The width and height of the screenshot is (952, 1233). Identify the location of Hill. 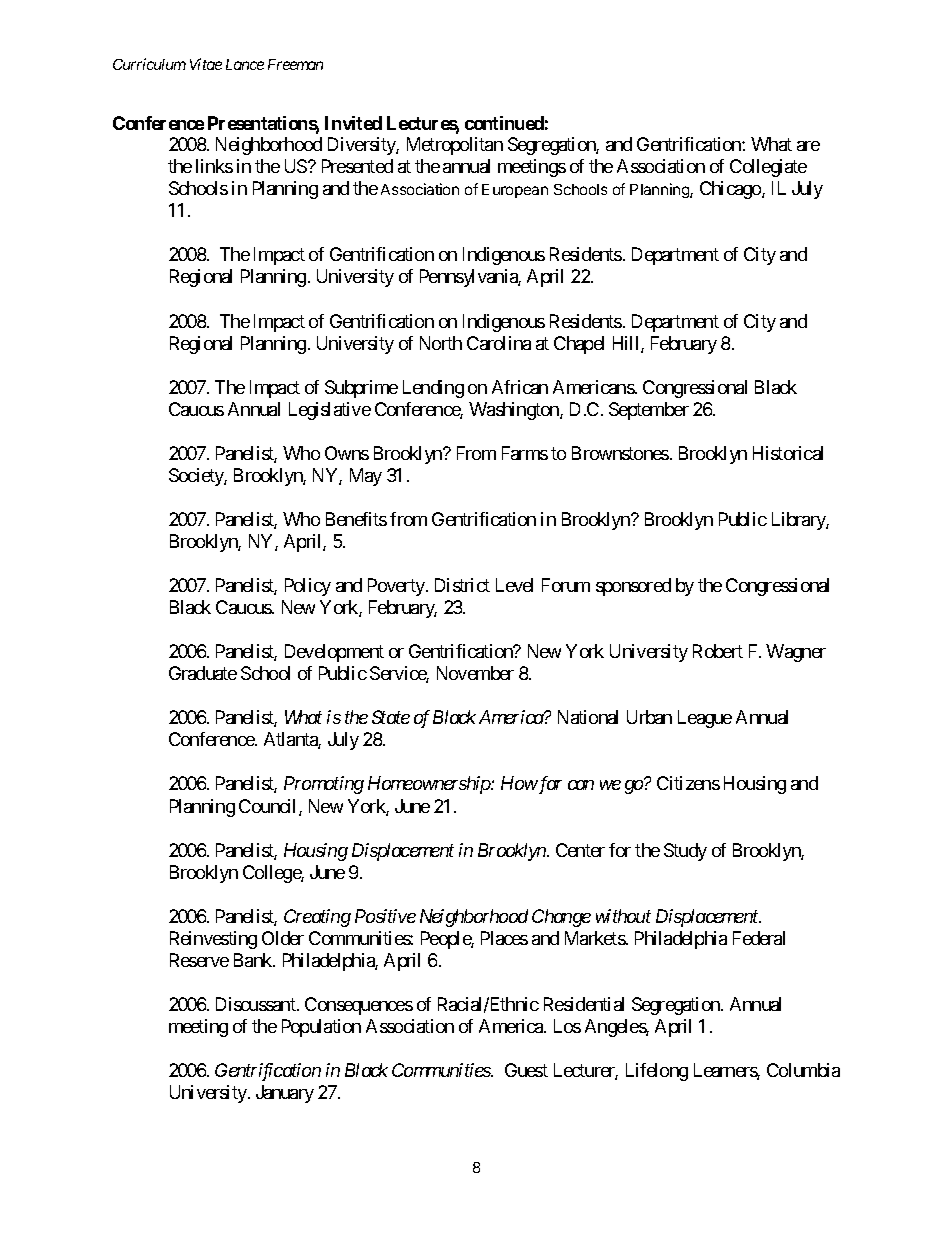
(627, 344).
